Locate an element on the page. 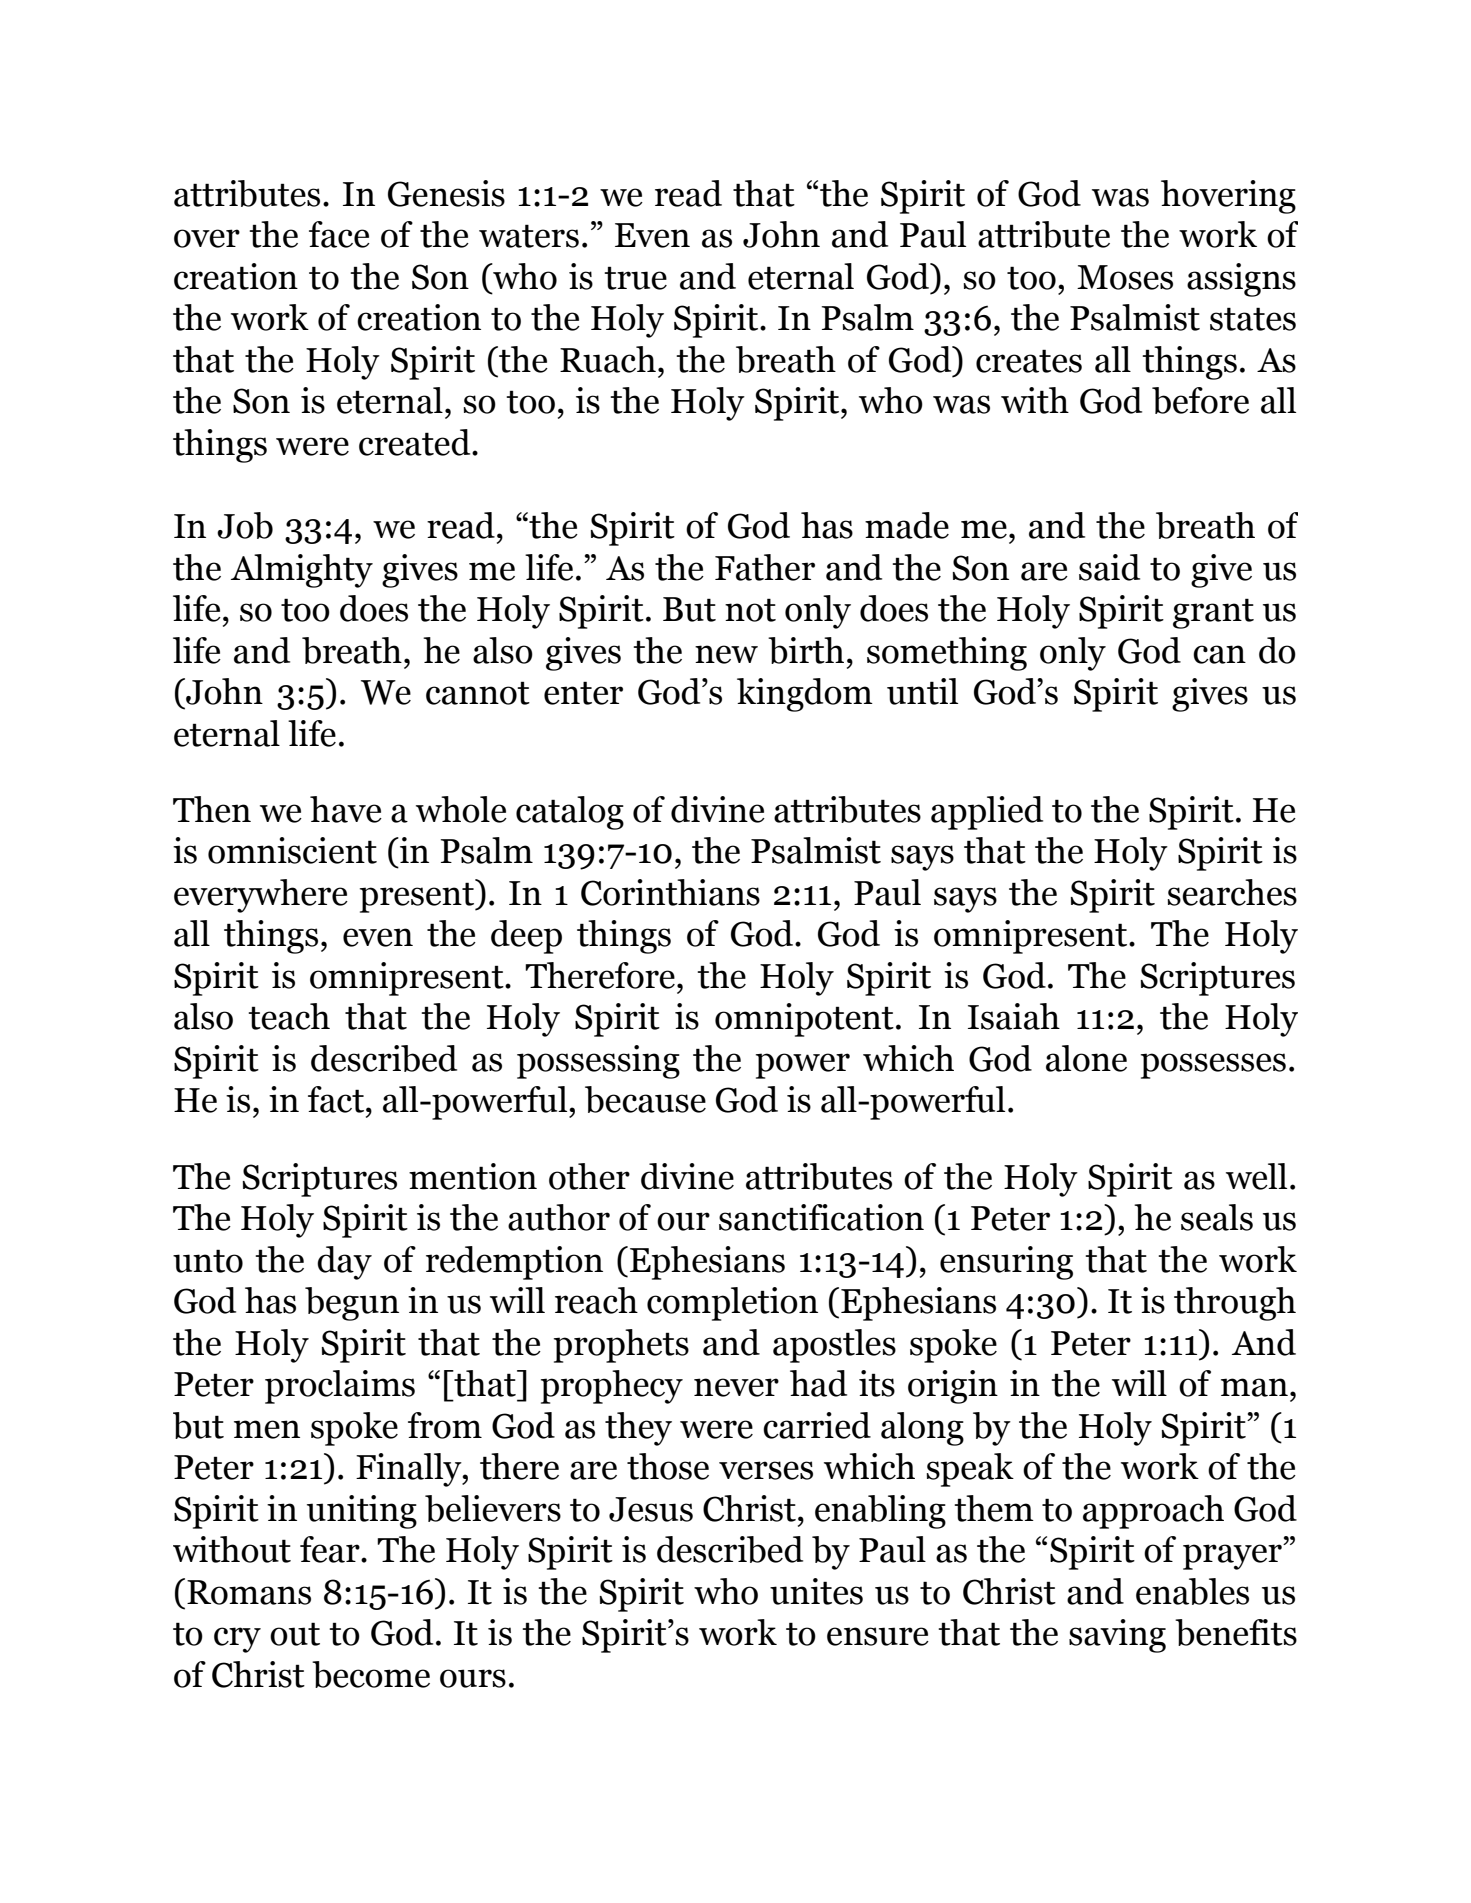 The image size is (1471, 1903). begun is located at coordinates (352, 1304).
